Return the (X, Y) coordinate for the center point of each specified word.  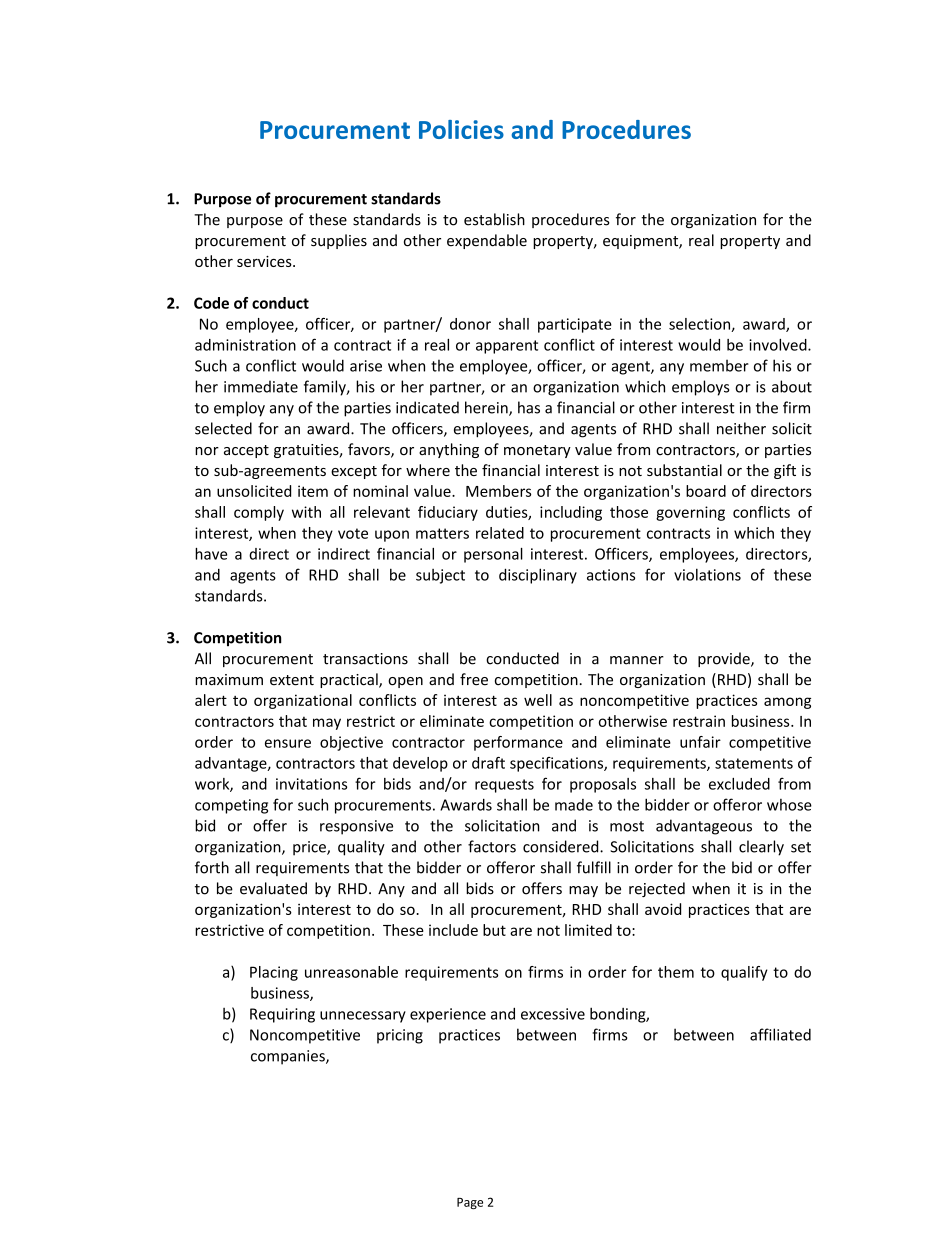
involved (779, 345)
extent (292, 680)
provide (725, 659)
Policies (461, 129)
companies (289, 1057)
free (474, 679)
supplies (339, 241)
